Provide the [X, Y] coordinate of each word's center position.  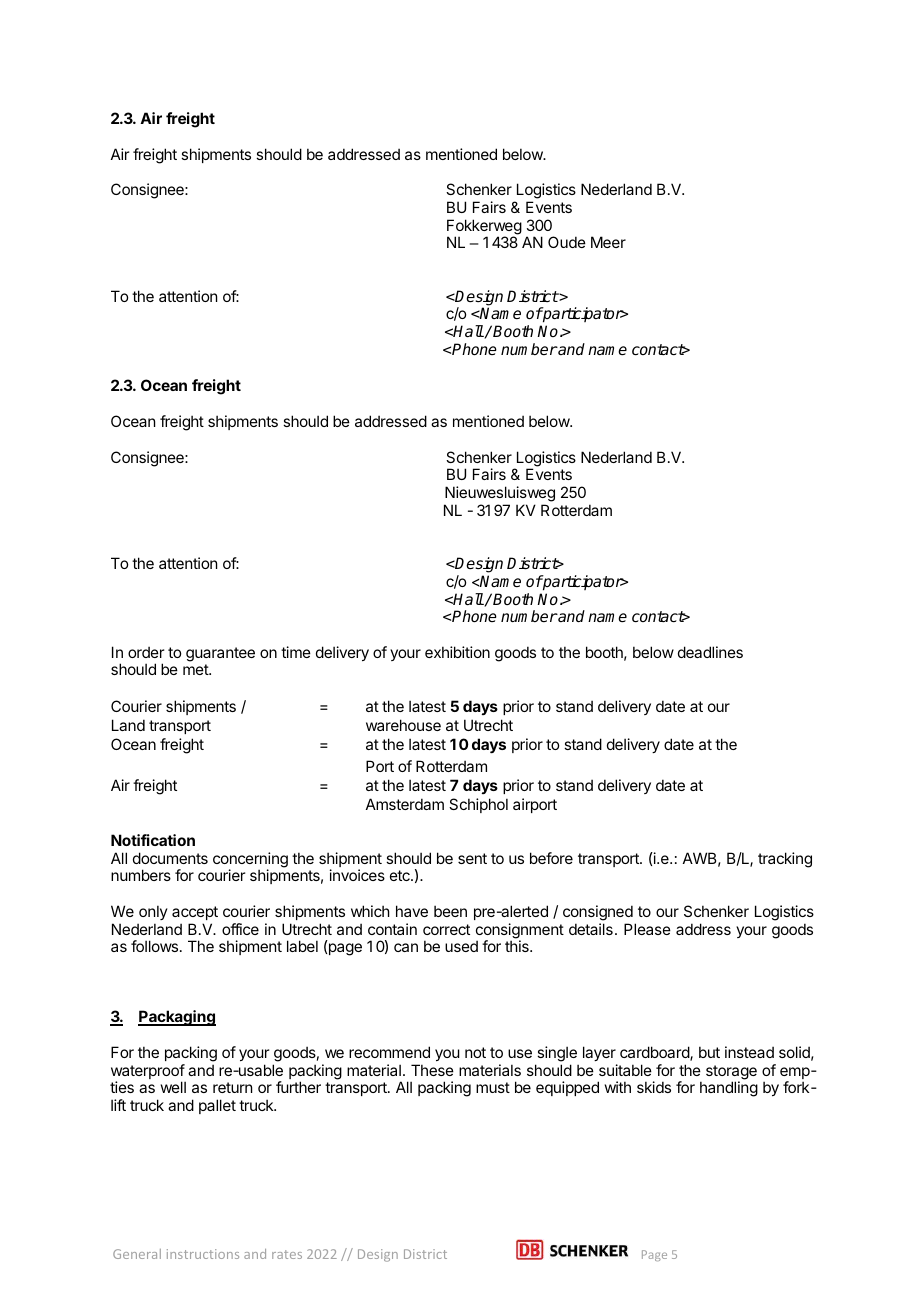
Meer [608, 242]
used [461, 946]
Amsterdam [405, 804]
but [709, 1052]
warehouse [403, 725]
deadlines [710, 652]
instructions [203, 1254]
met [196, 669]
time [296, 652]
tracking [785, 860]
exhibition [457, 652]
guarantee [220, 654]
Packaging [177, 1018]
